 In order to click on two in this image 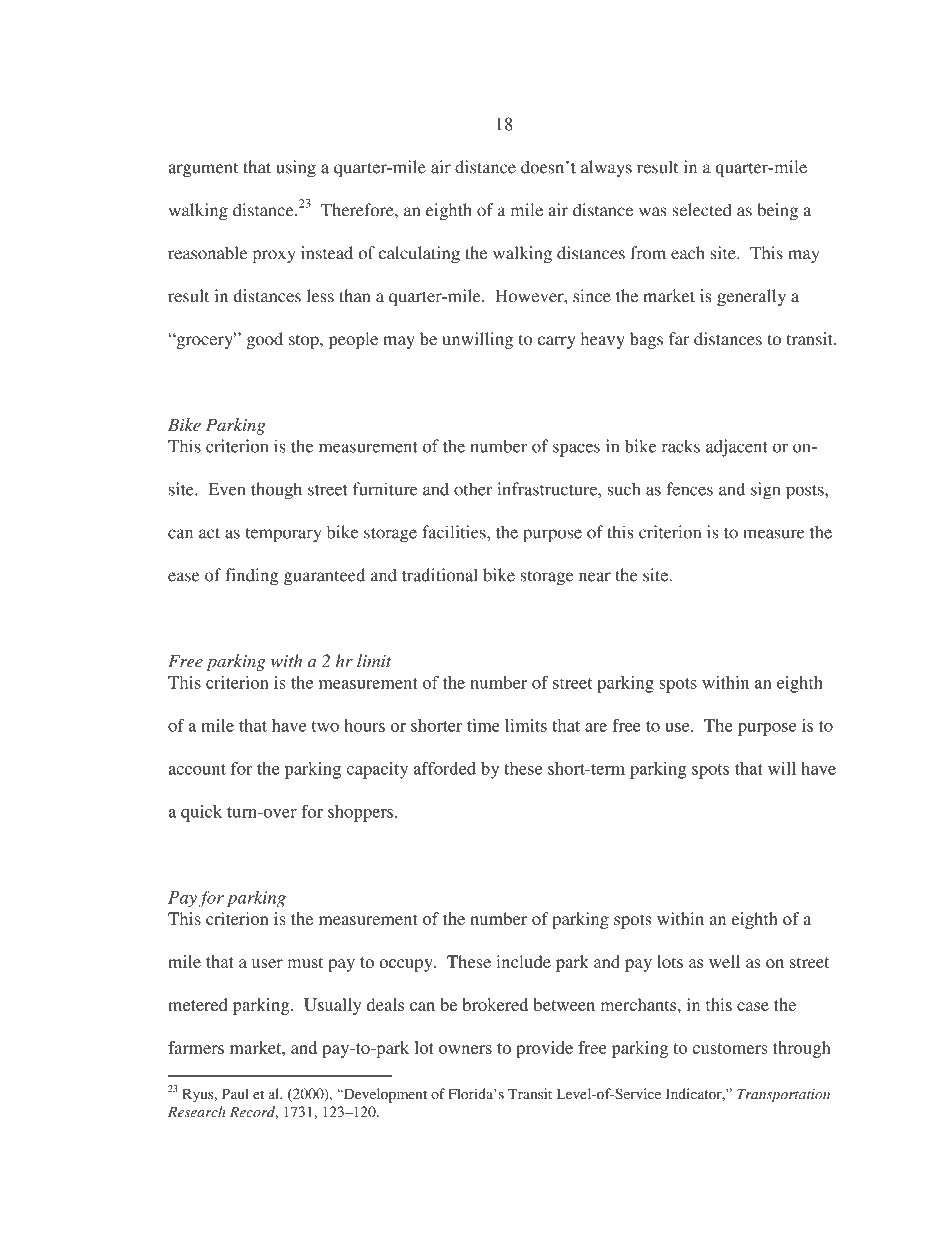, I will do `click(325, 726)`.
